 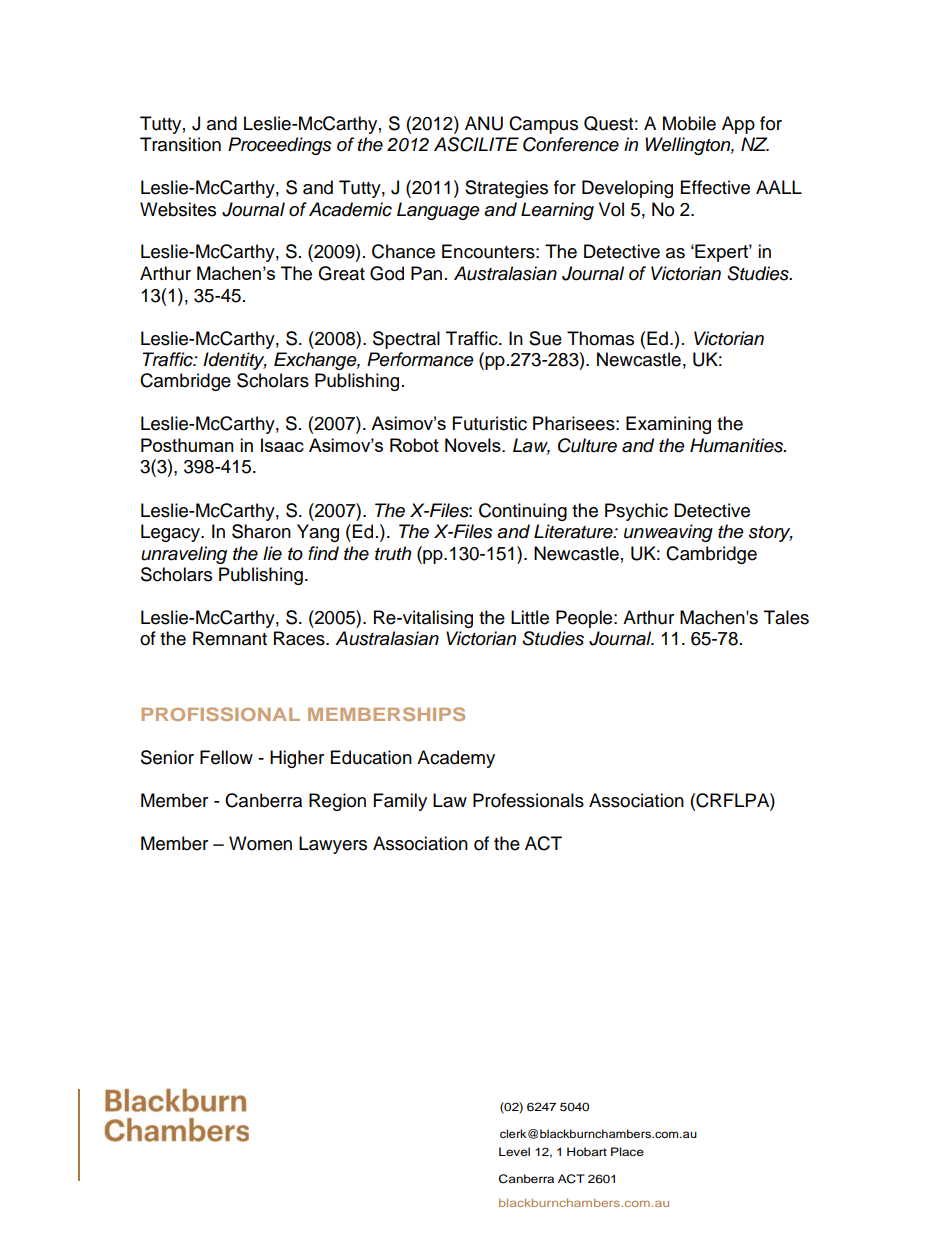 What do you see at coordinates (786, 617) in the page?
I see `Tales` at bounding box center [786, 617].
